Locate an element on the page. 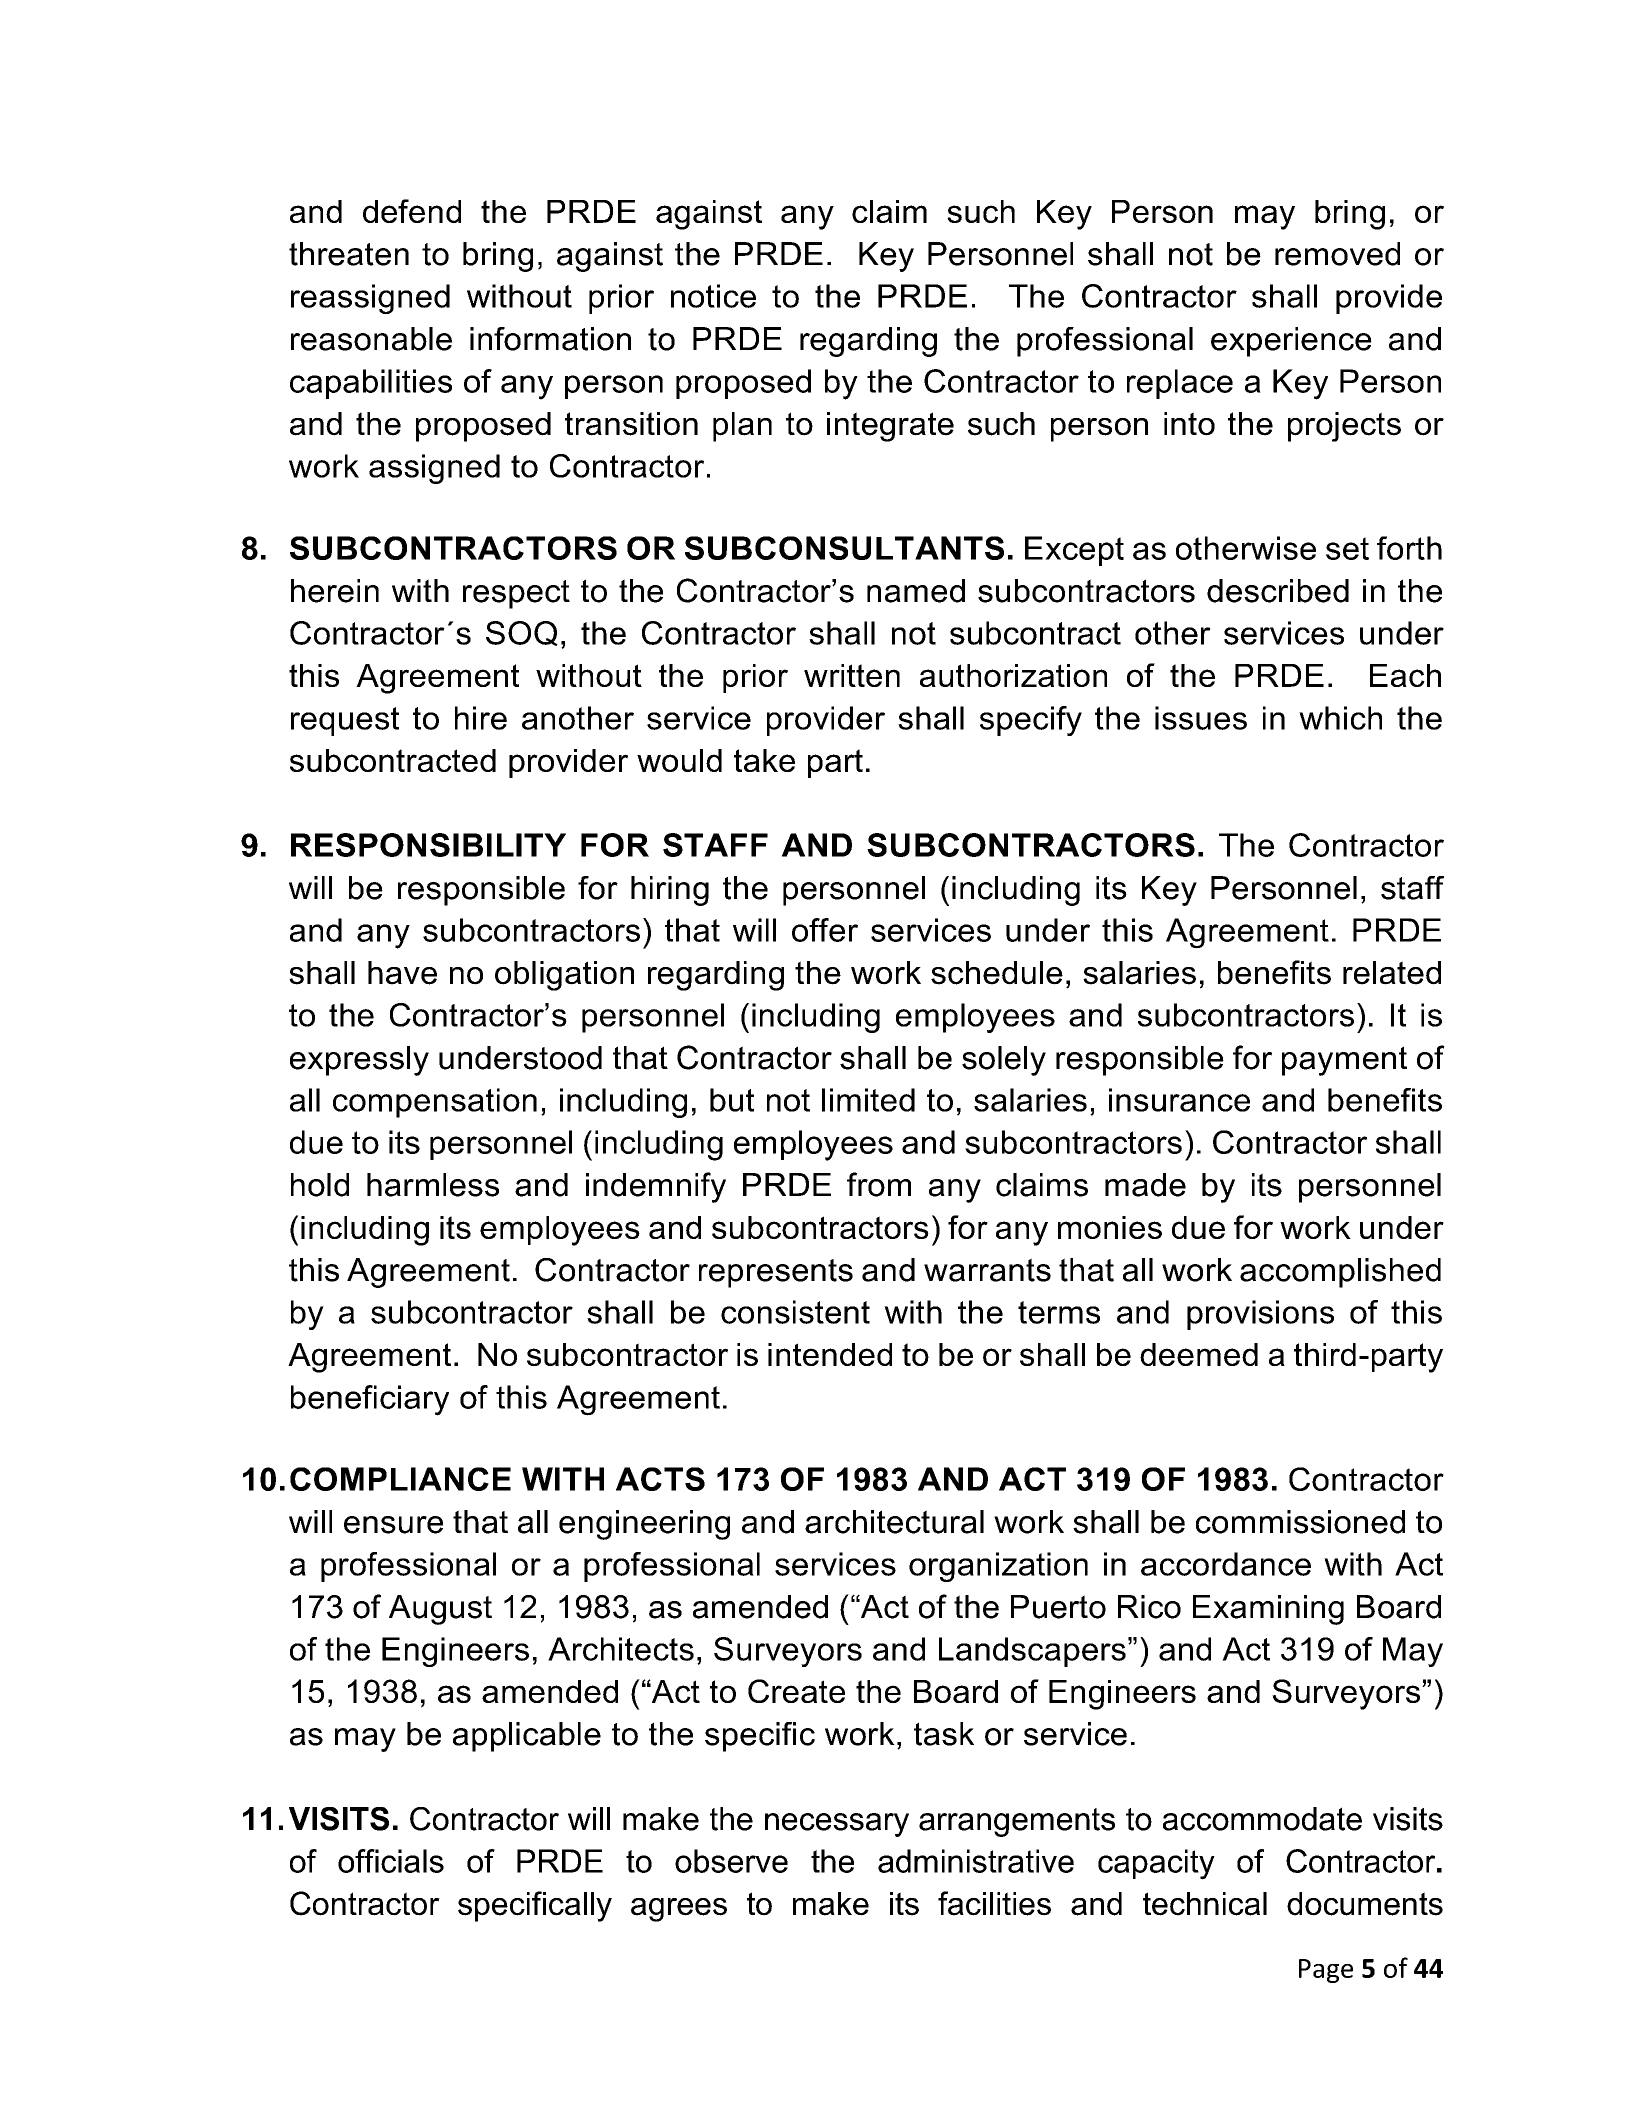  August is located at coordinates (440, 1610).
